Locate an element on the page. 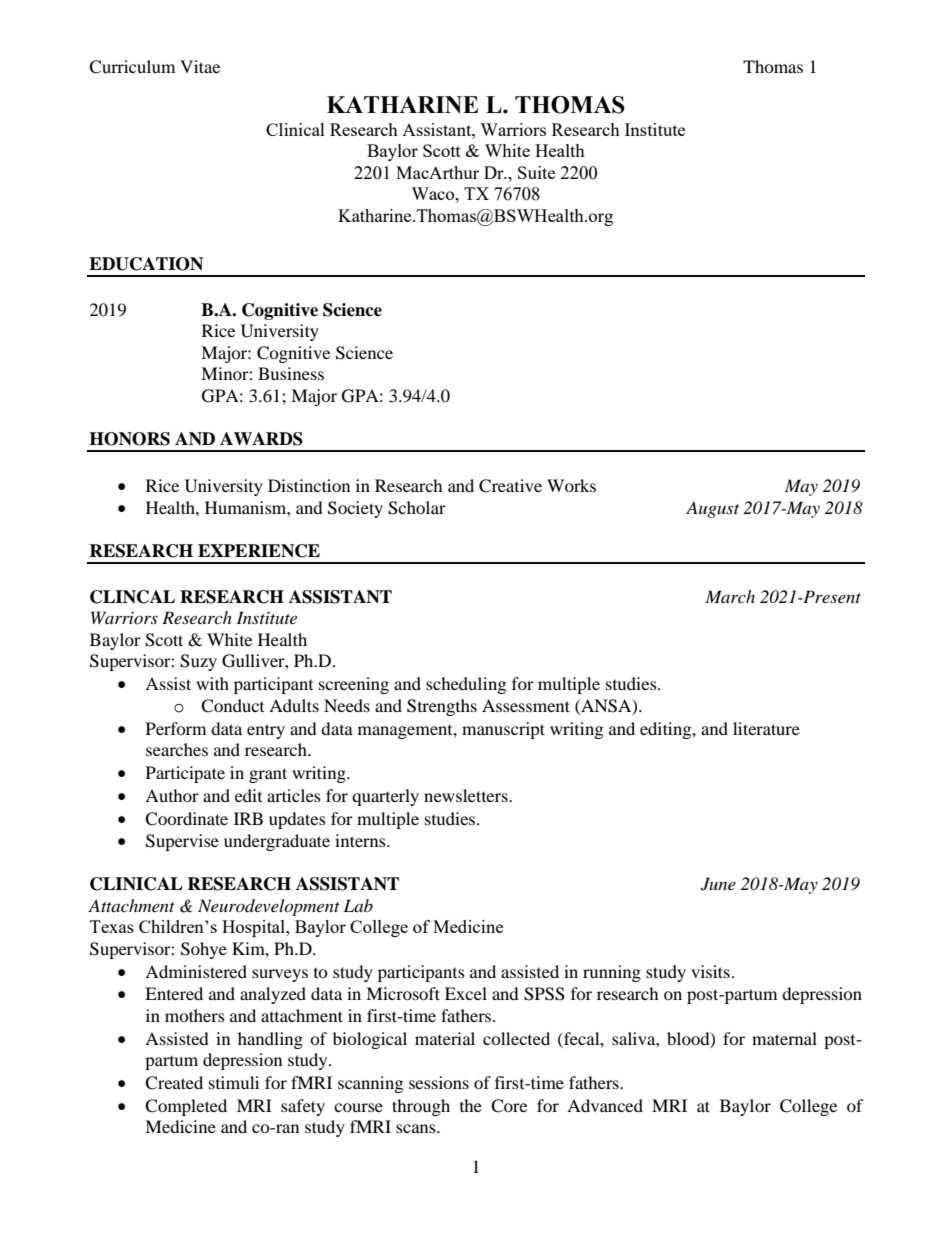 Image resolution: width=952 pixels, height=1233 pixels. Participate is located at coordinates (185, 774).
